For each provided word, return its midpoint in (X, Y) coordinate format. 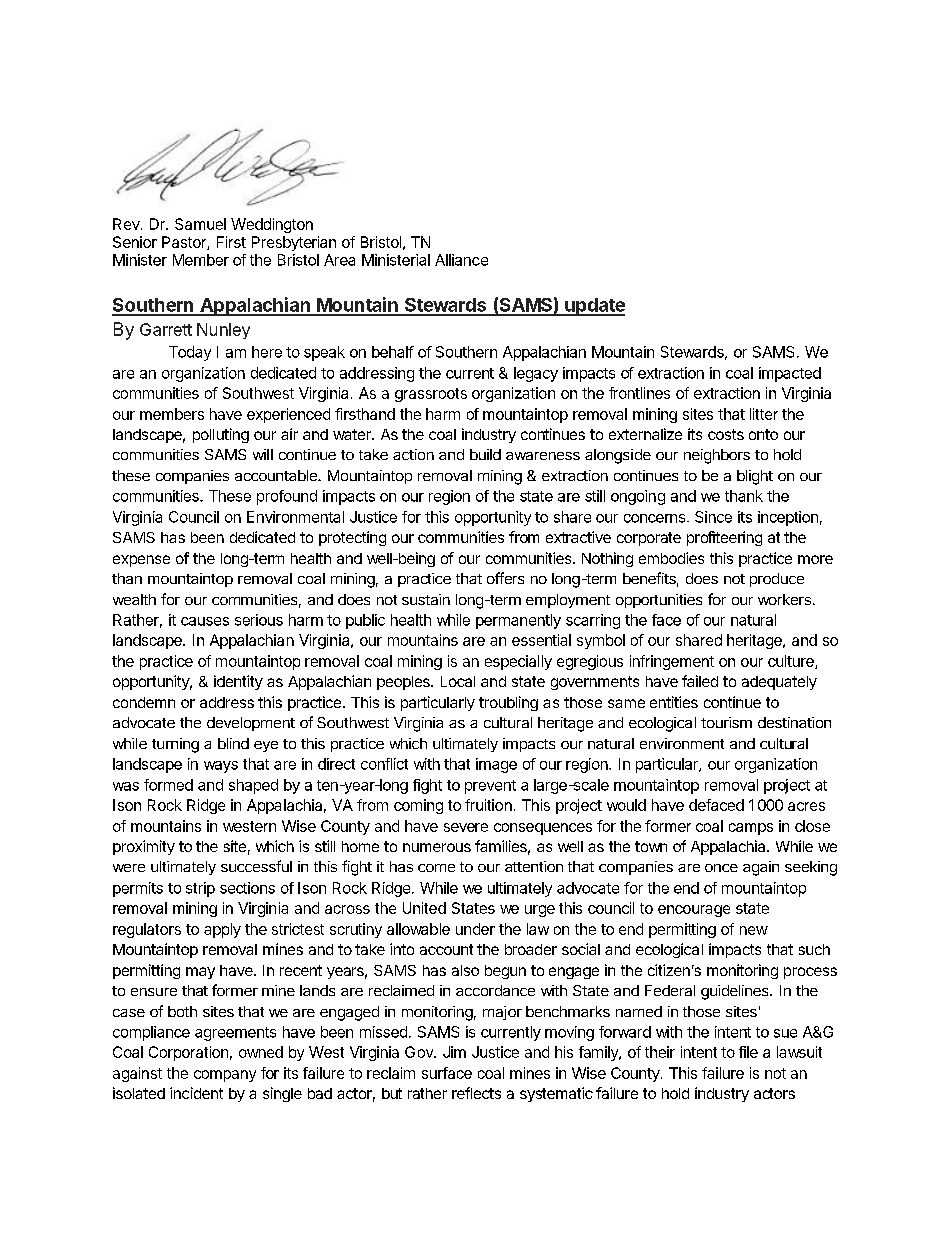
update (594, 307)
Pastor (185, 243)
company (225, 1076)
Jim (454, 1052)
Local (458, 681)
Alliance (461, 260)
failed (700, 681)
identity (238, 682)
